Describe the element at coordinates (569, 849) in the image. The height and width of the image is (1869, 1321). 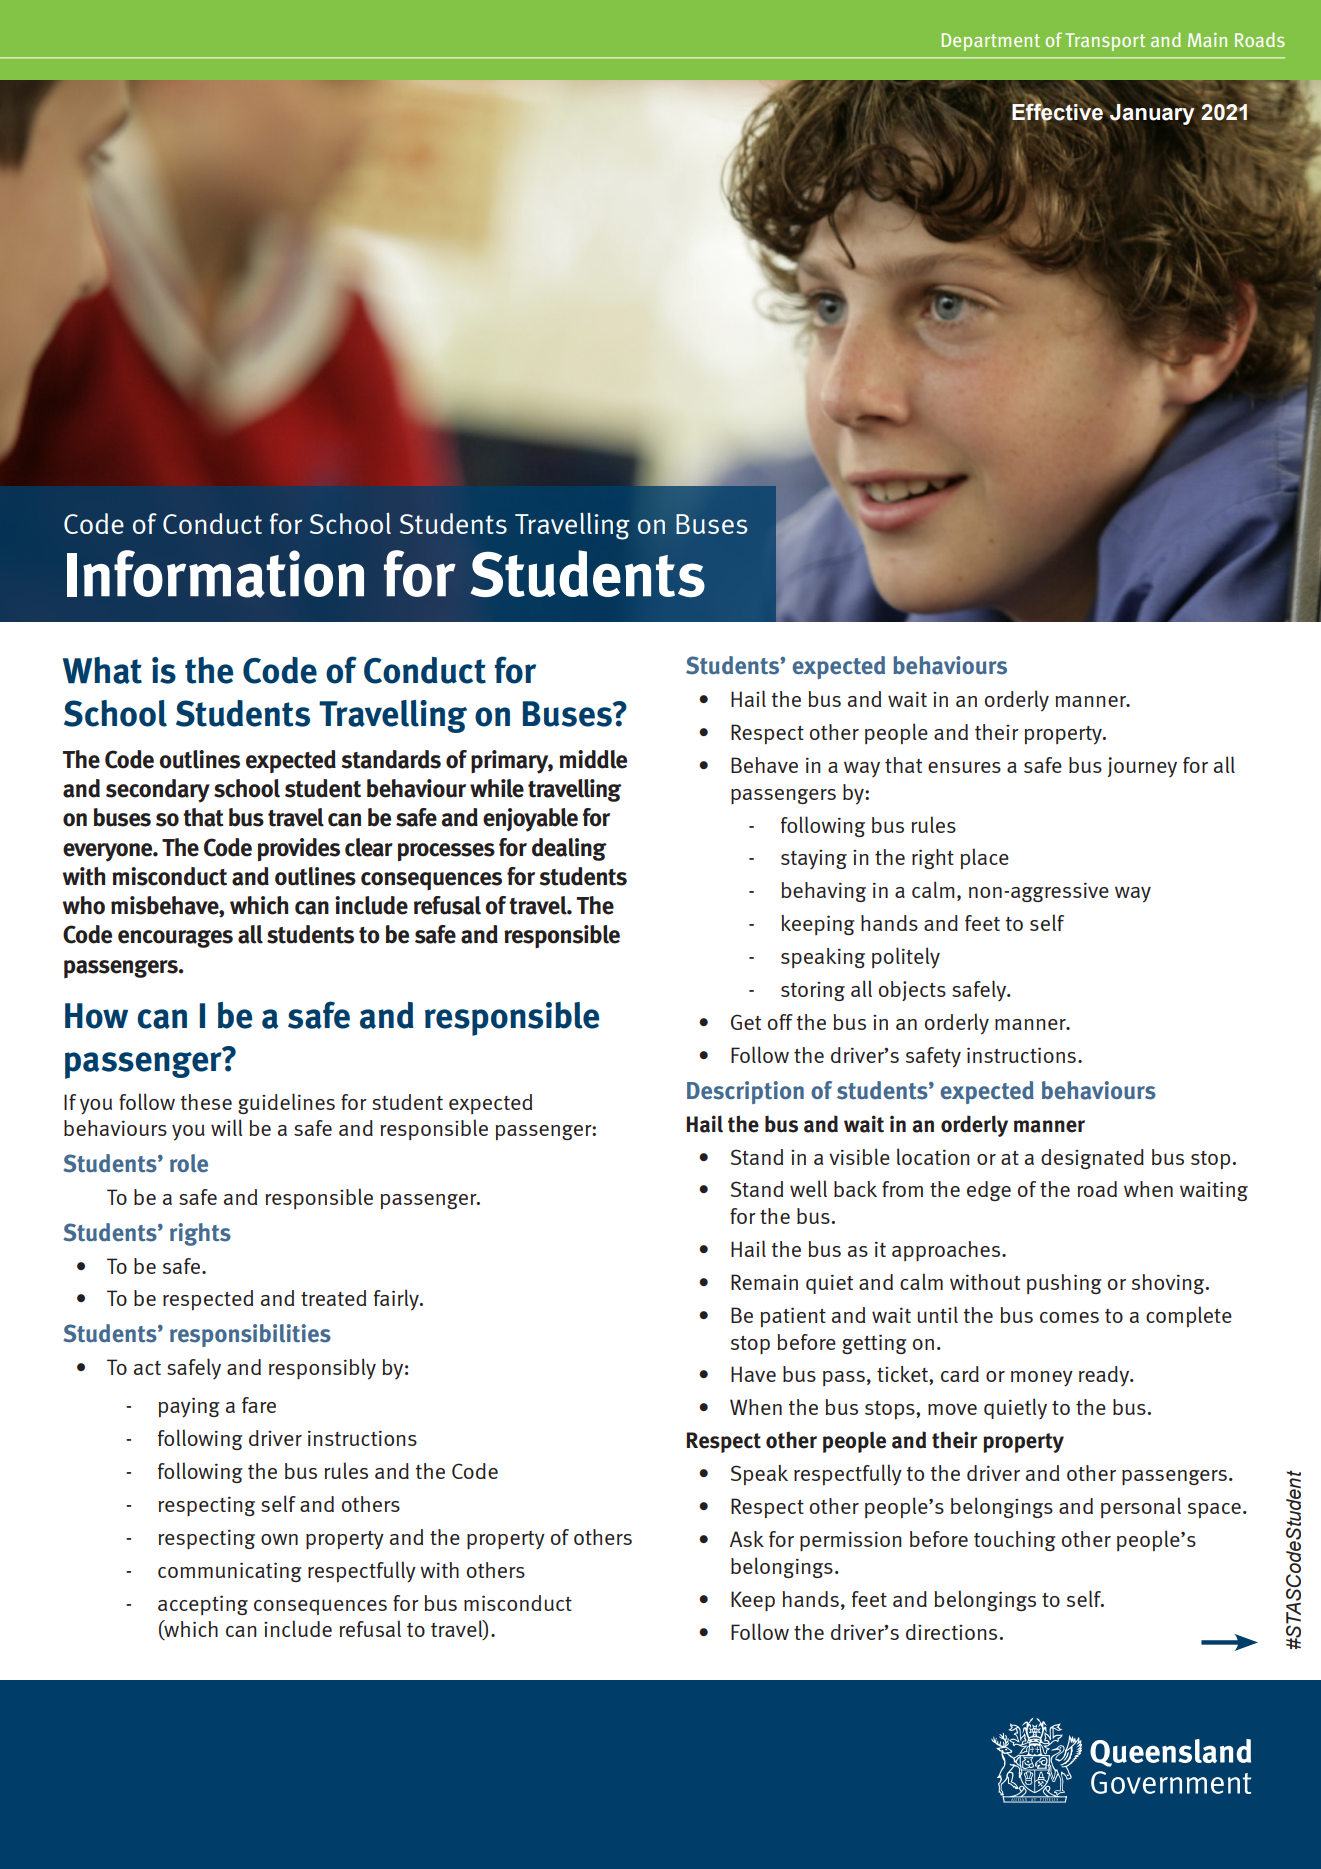
I see `dealing` at that location.
